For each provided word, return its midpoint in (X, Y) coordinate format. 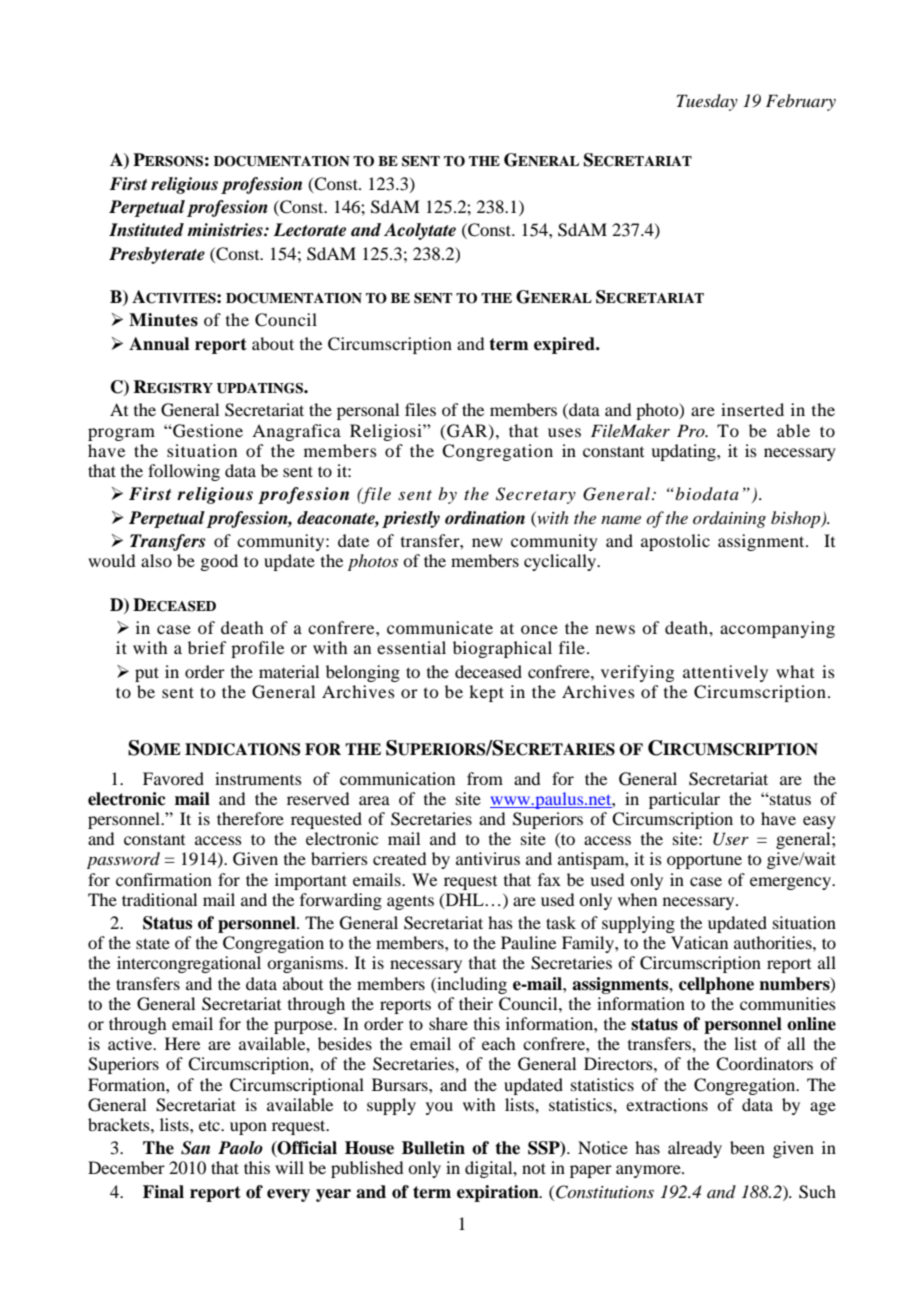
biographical (502, 649)
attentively (725, 673)
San (195, 1148)
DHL (464, 900)
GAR (467, 431)
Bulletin (433, 1148)
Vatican (699, 942)
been (747, 1147)
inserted (752, 409)
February (801, 102)
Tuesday (707, 102)
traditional (159, 899)
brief (207, 647)
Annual (159, 344)
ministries (226, 230)
